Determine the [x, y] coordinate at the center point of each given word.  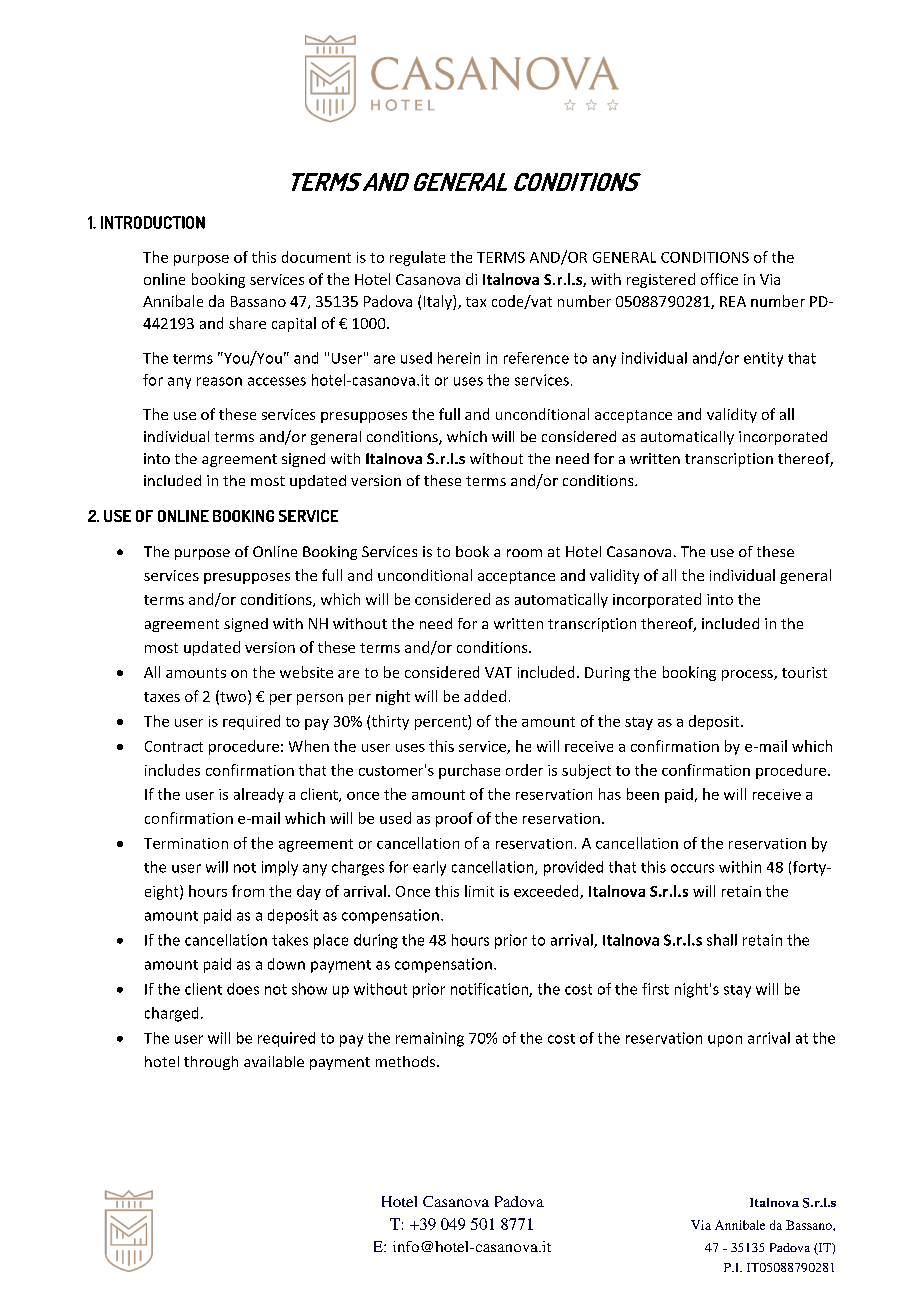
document [316, 257]
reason [219, 381]
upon [725, 1041]
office [719, 279]
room [524, 553]
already [259, 795]
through [211, 1063]
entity [763, 359]
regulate [417, 258]
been [643, 794]
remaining [430, 1039]
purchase [469, 771]
